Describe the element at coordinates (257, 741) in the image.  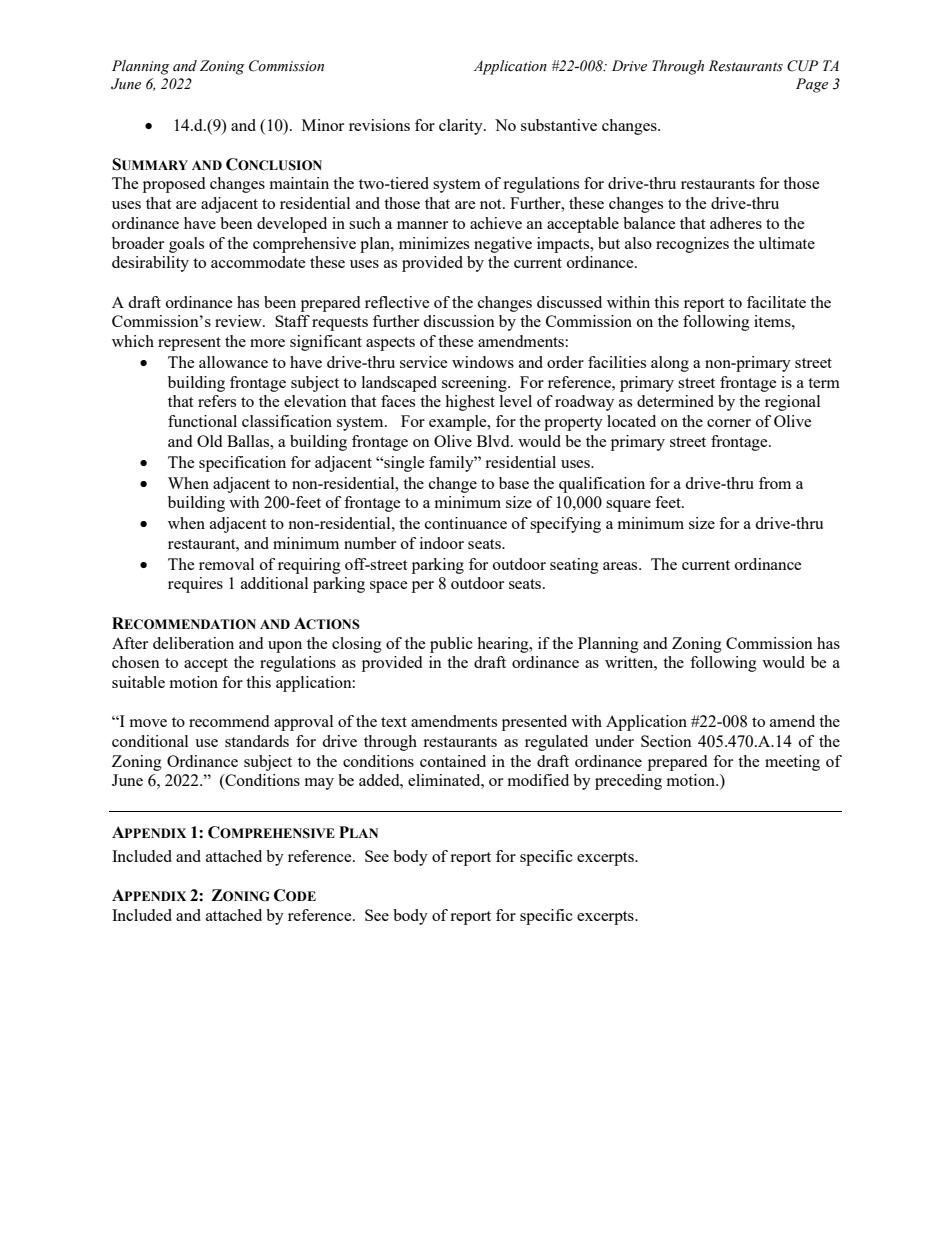
I see `standards` at that location.
